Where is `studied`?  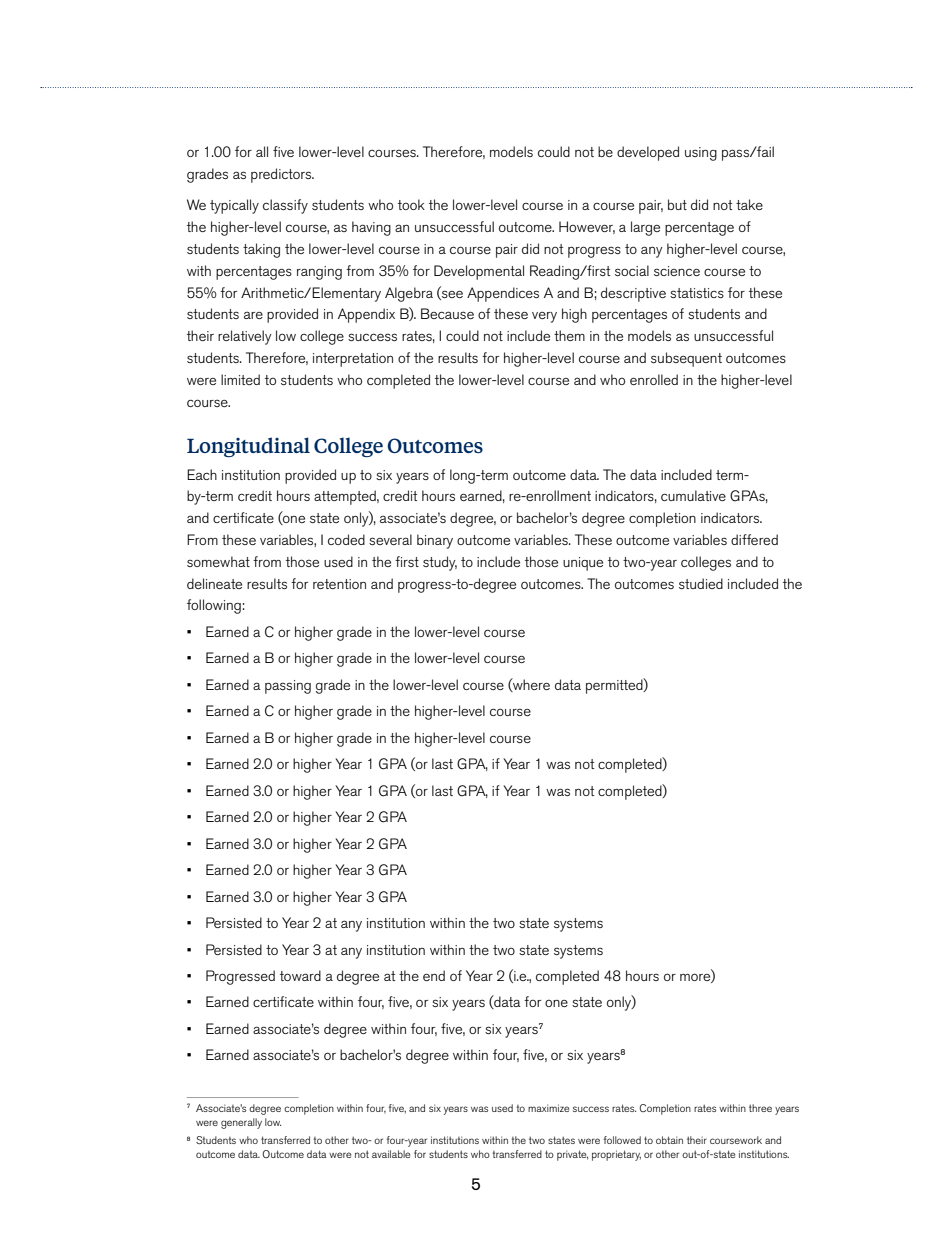
studied is located at coordinates (701, 583).
